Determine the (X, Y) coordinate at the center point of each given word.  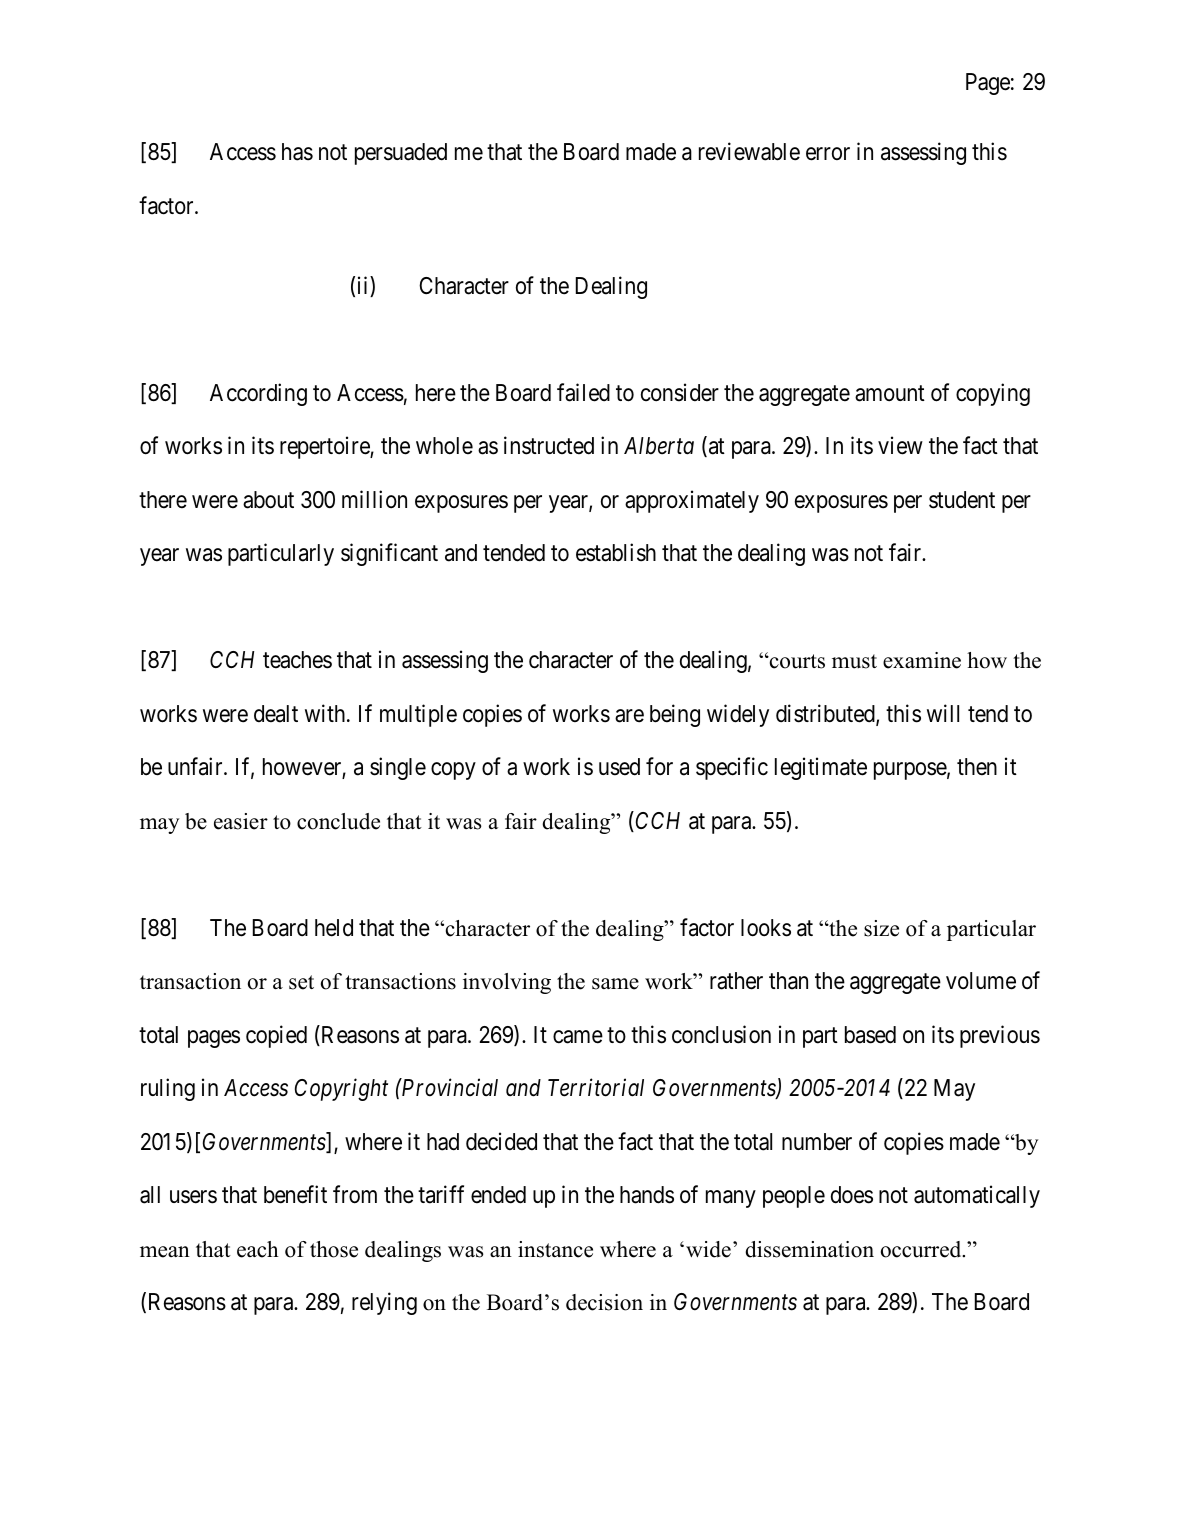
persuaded (401, 154)
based (870, 1035)
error (828, 154)
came (578, 1037)
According (258, 394)
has (297, 152)
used (619, 767)
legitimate (821, 768)
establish (616, 552)
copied (276, 1036)
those (334, 1249)
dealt (276, 714)
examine (922, 660)
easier (241, 821)
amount (890, 393)
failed (583, 392)
